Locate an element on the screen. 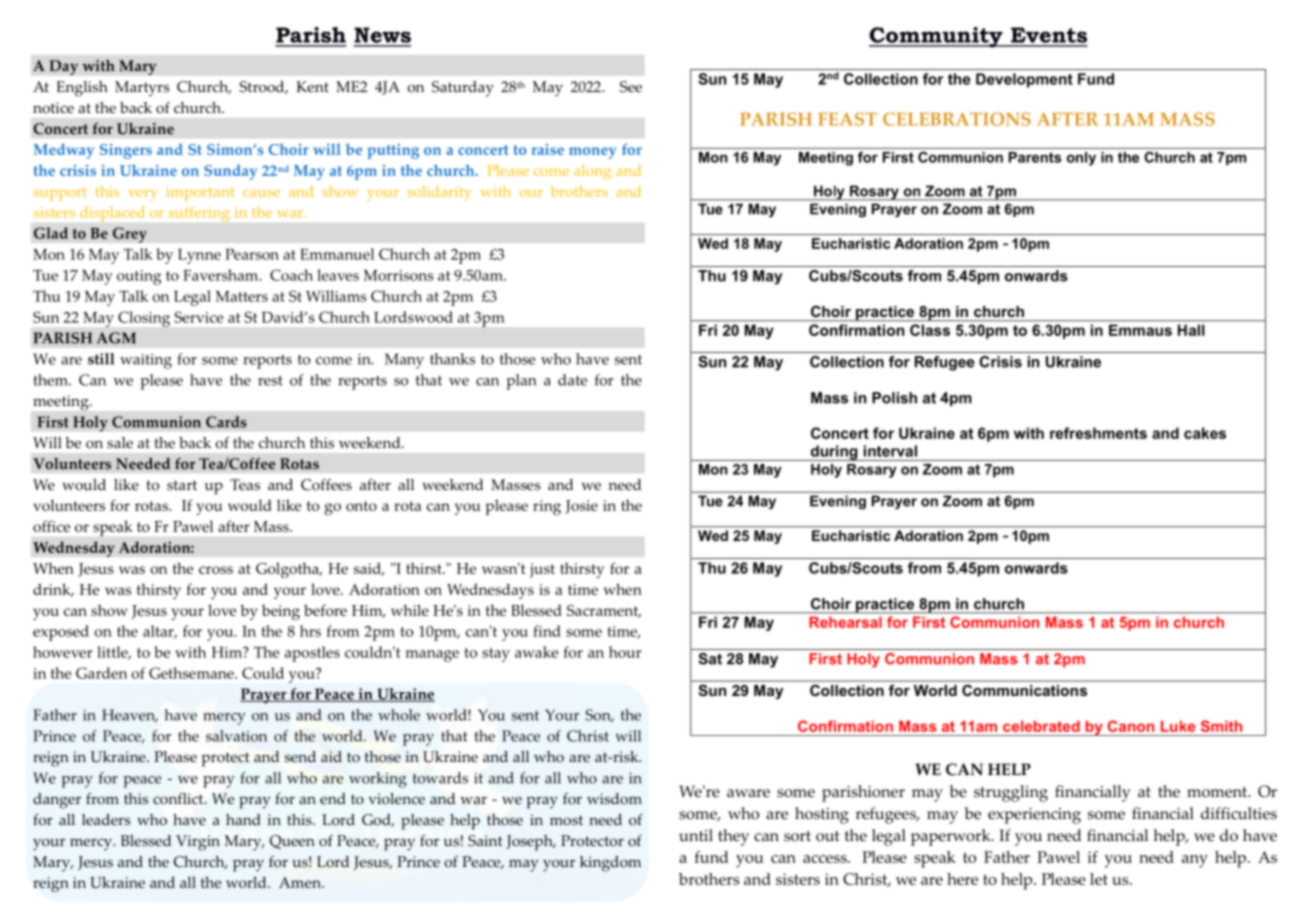 This screenshot has height=924, width=1308. Development is located at coordinates (1024, 80).
